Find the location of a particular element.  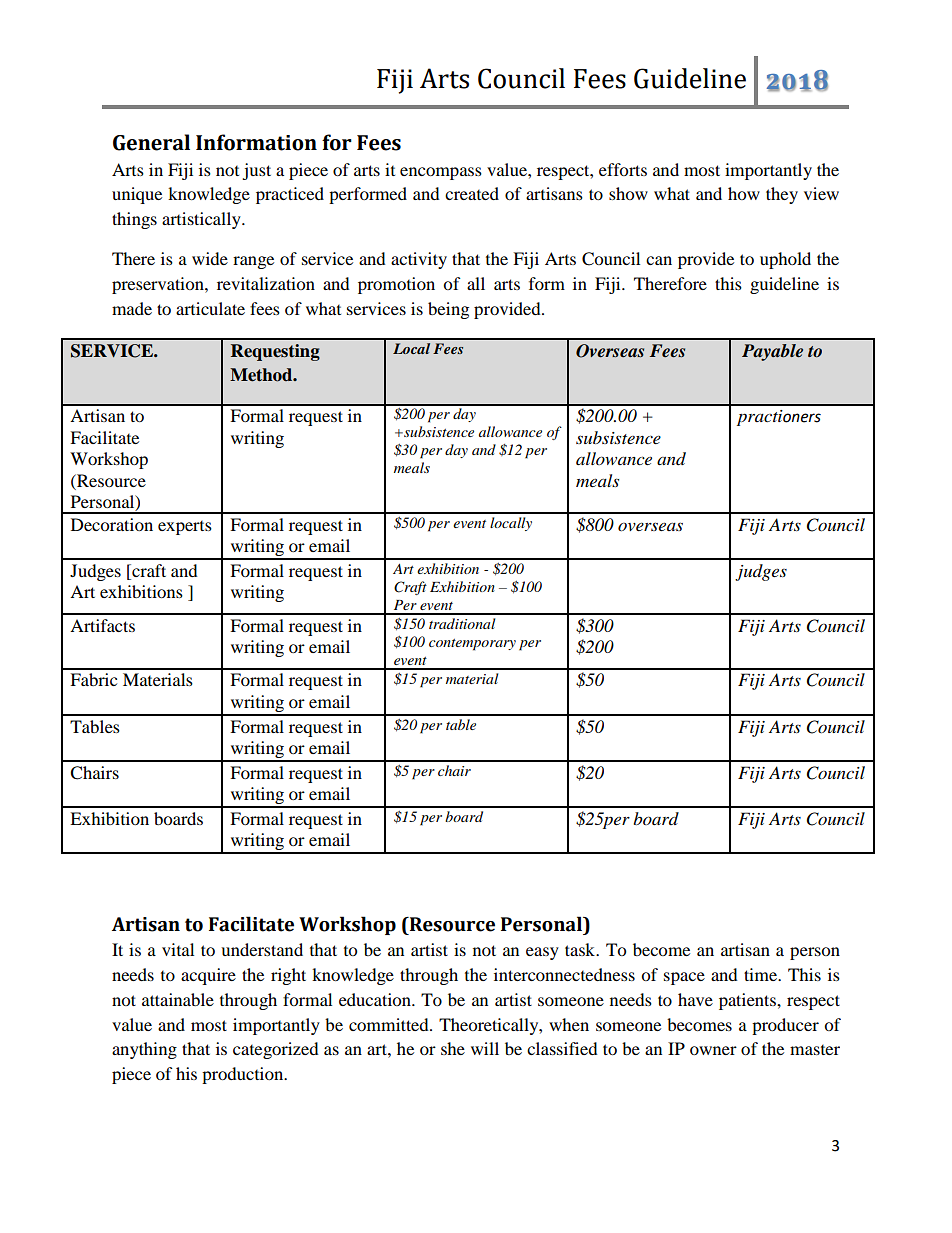

they is located at coordinates (782, 195).
